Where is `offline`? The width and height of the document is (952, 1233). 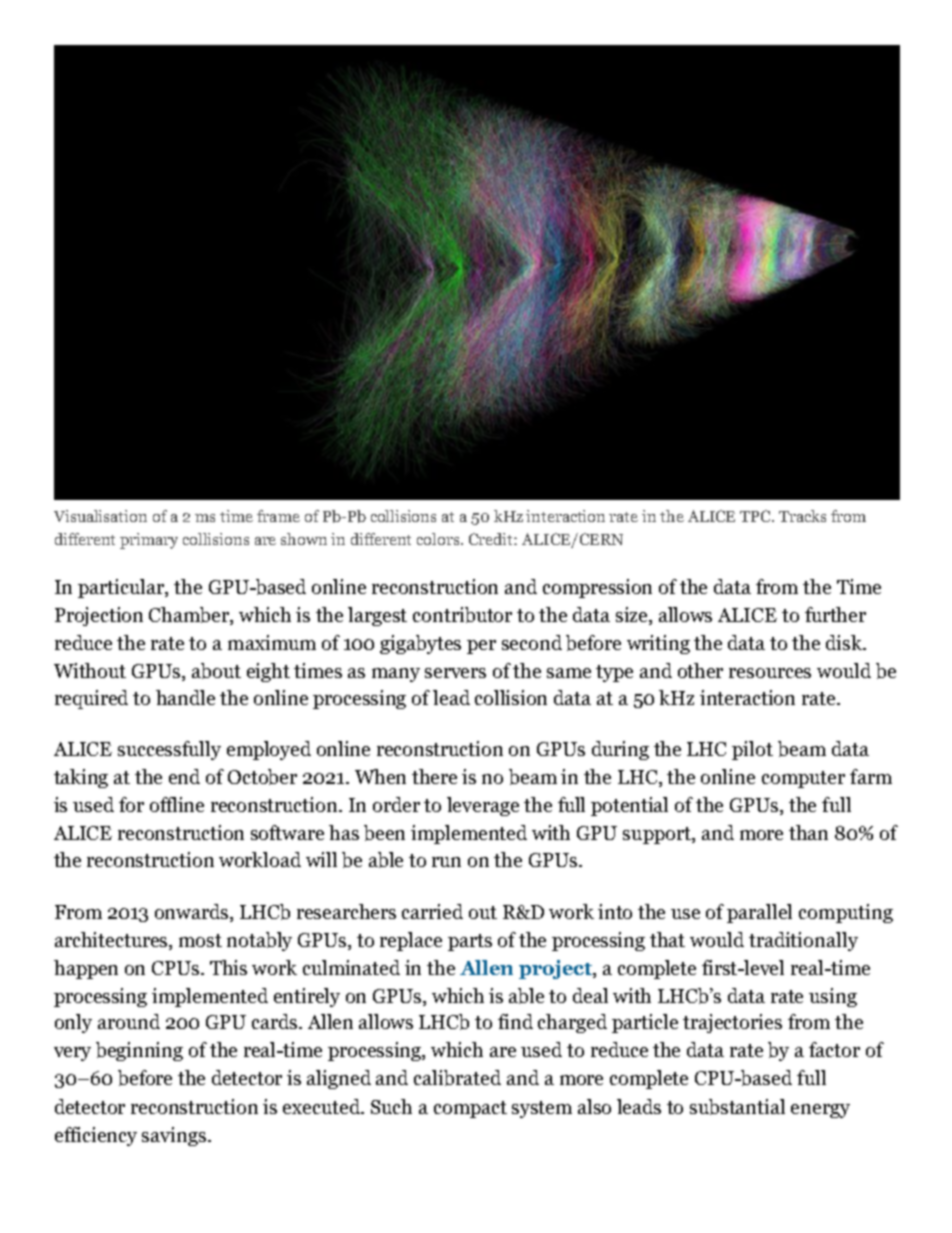 offline is located at coordinates (177, 804).
